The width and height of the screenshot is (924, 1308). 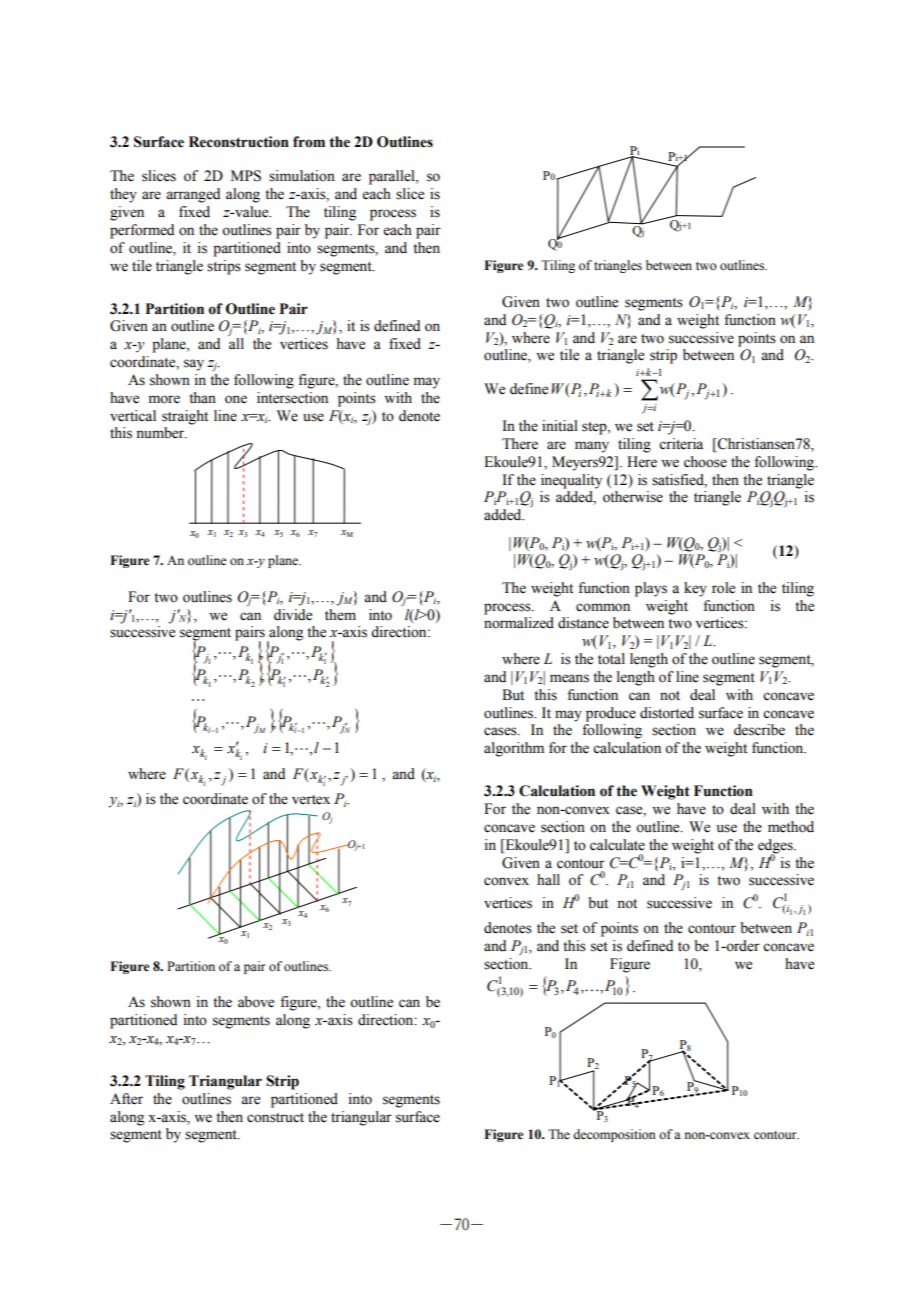 What do you see at coordinates (571, 481) in the screenshot?
I see `inequality` at bounding box center [571, 481].
